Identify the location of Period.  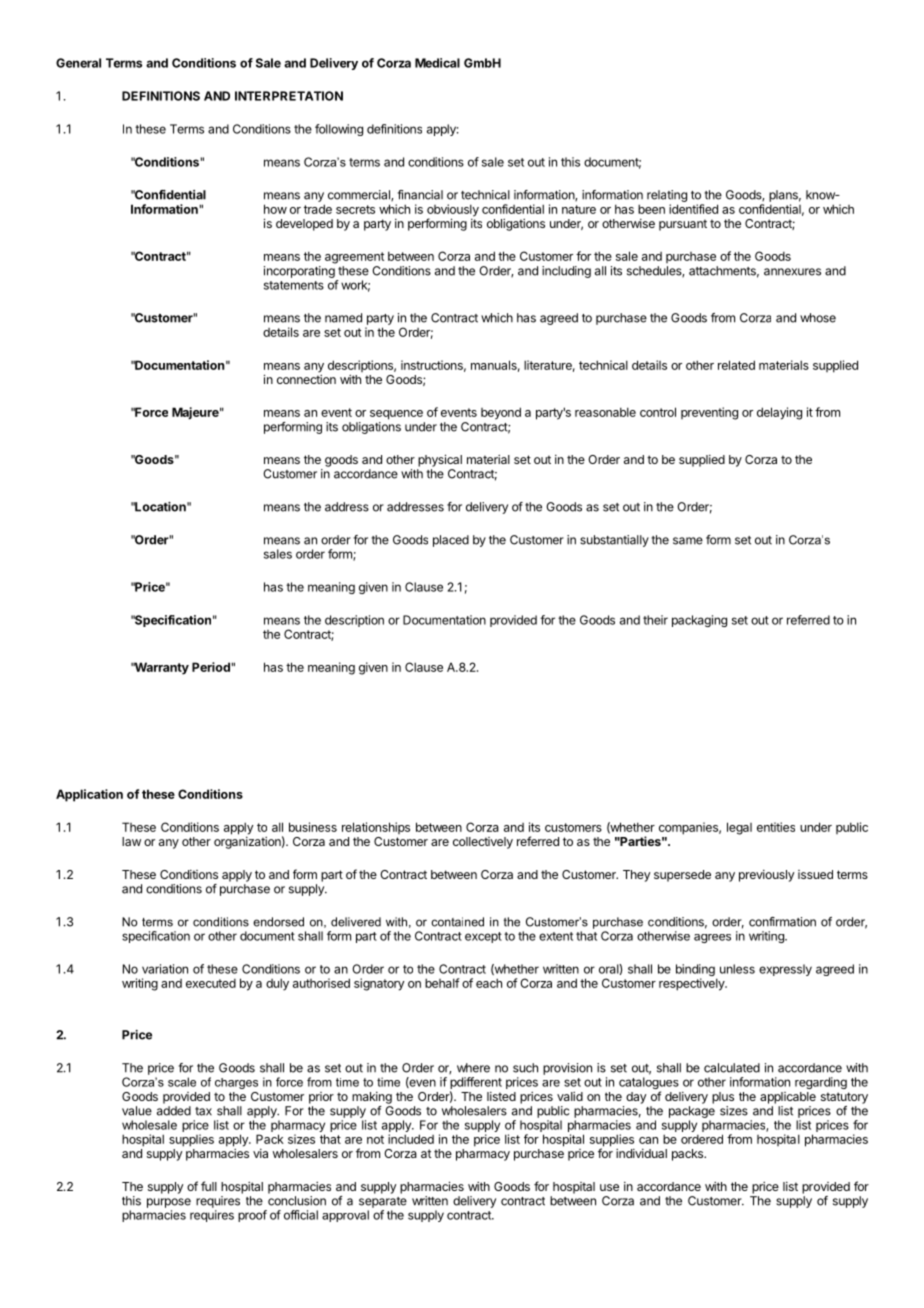
(212, 667).
